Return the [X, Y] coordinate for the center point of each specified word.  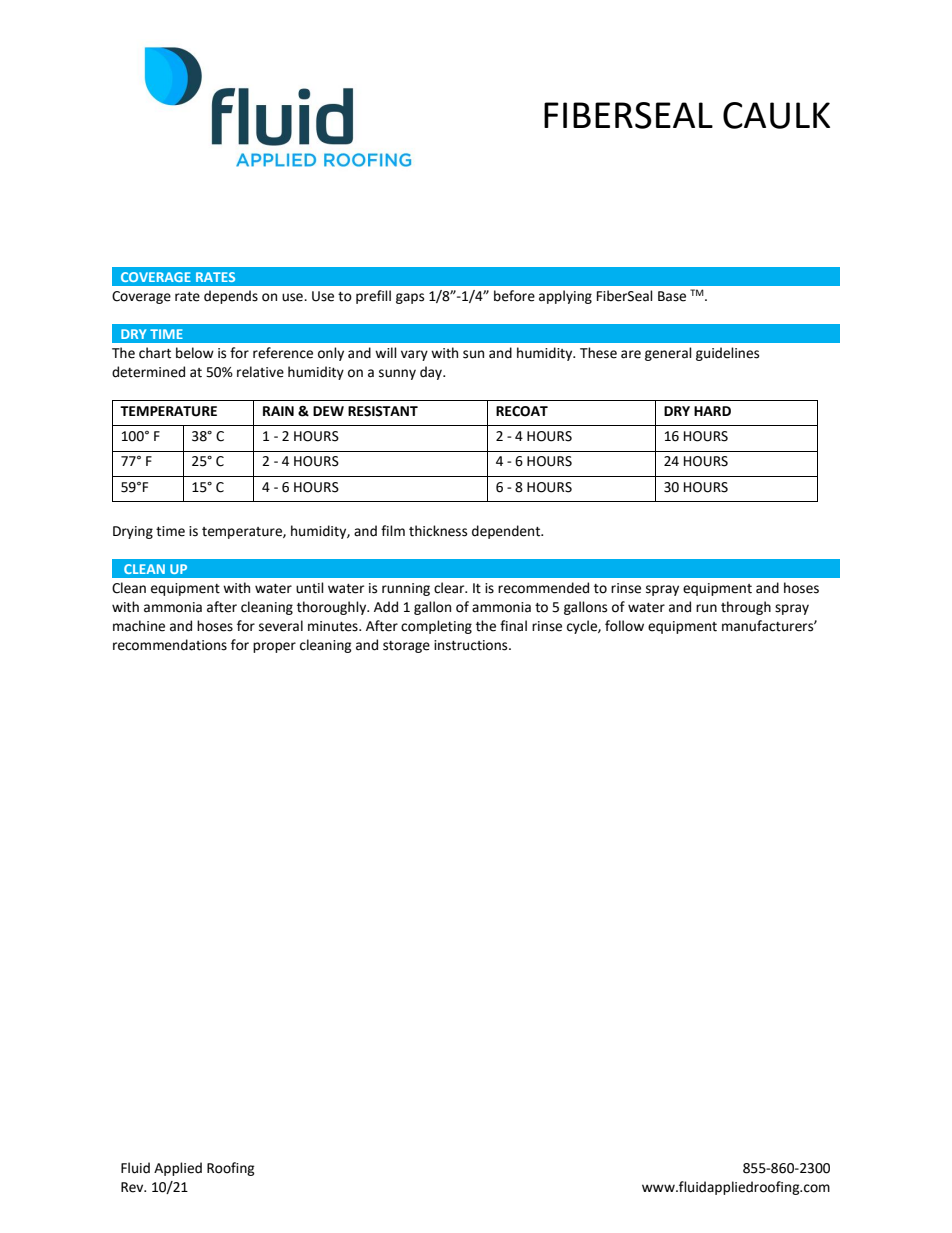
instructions [472, 645]
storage [406, 647]
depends [231, 297]
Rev [133, 1187]
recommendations [170, 645]
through [746, 608]
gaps [410, 298]
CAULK [776, 115]
